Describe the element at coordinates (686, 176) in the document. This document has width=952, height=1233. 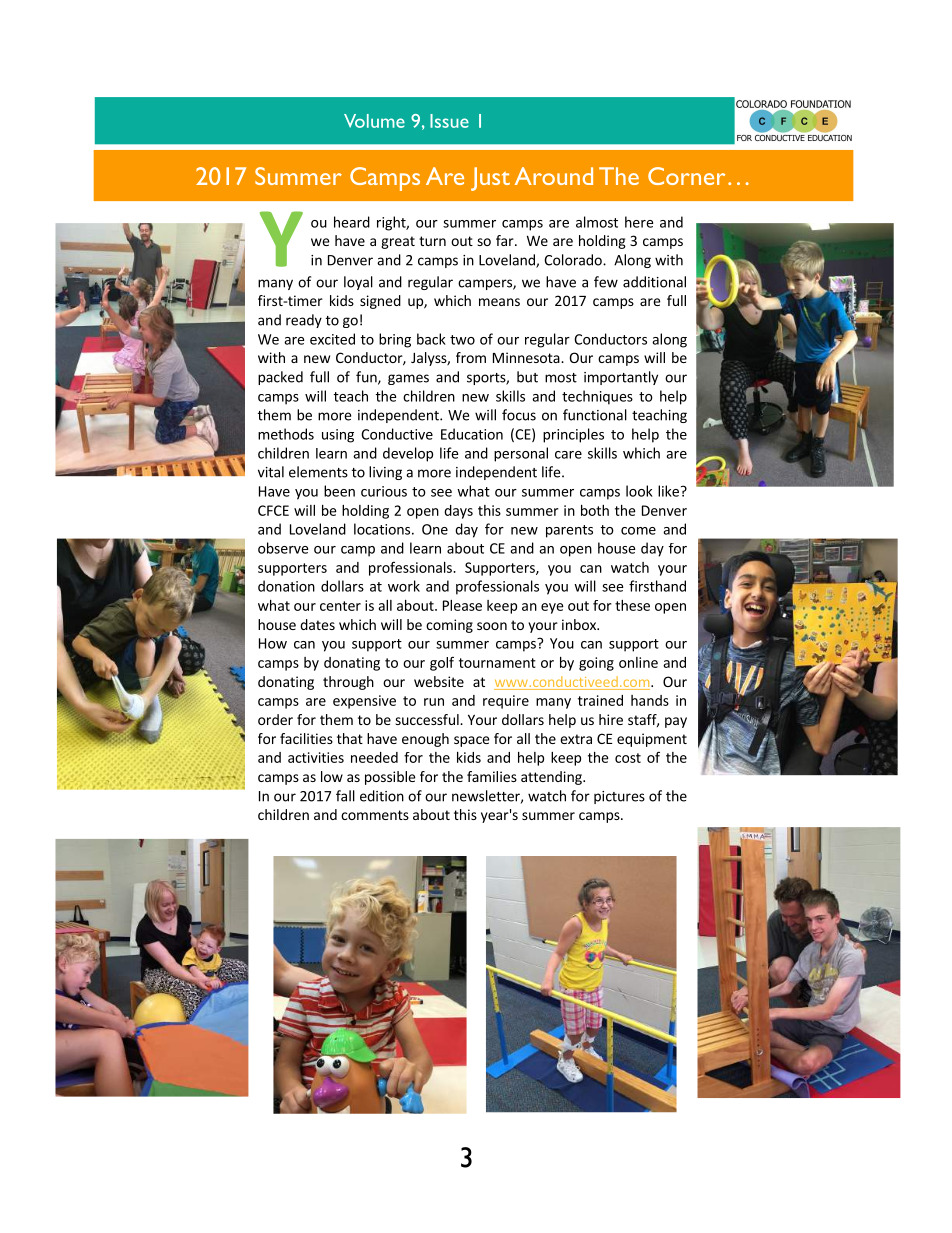
I see `Corner` at that location.
